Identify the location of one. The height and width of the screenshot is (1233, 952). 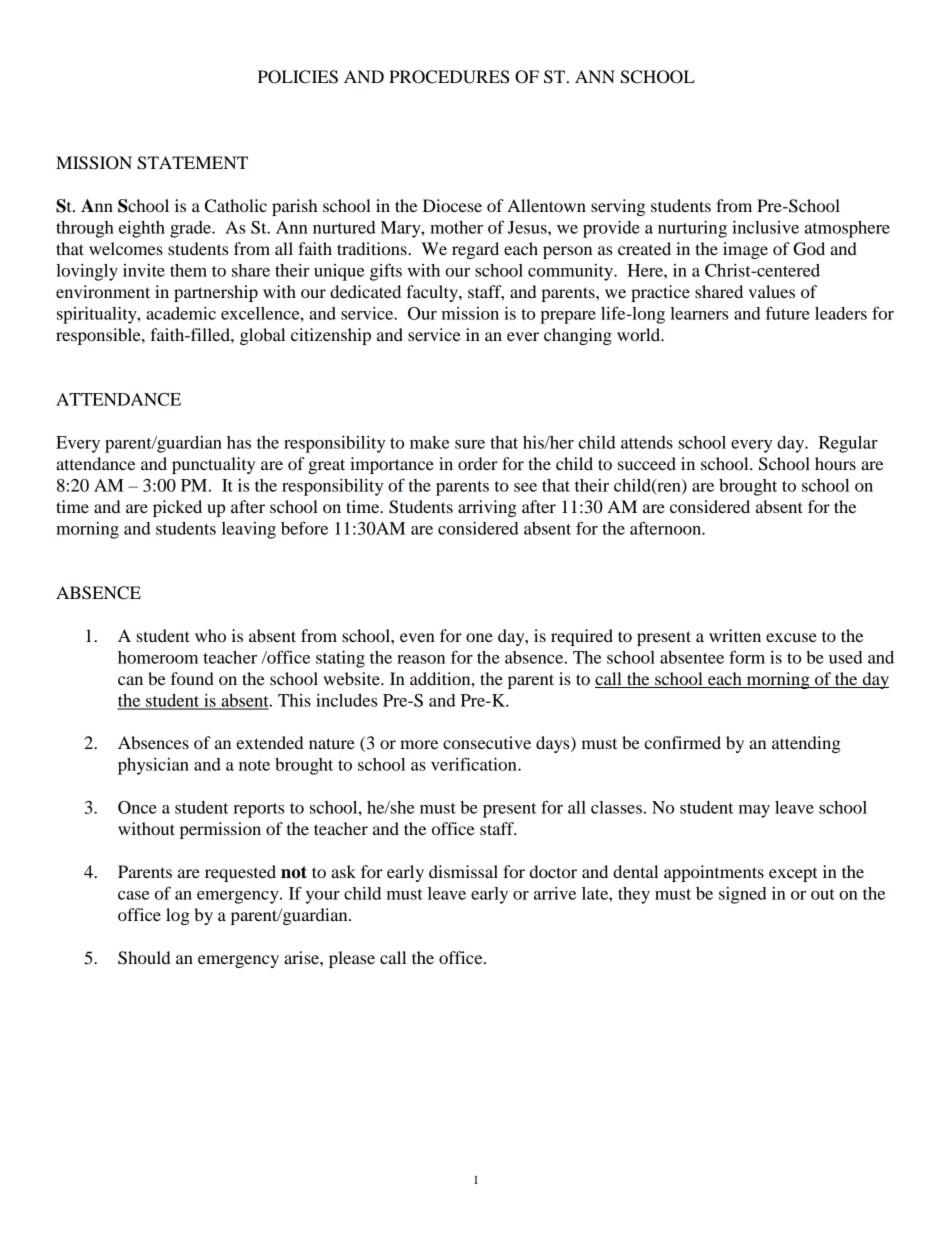
(479, 637).
